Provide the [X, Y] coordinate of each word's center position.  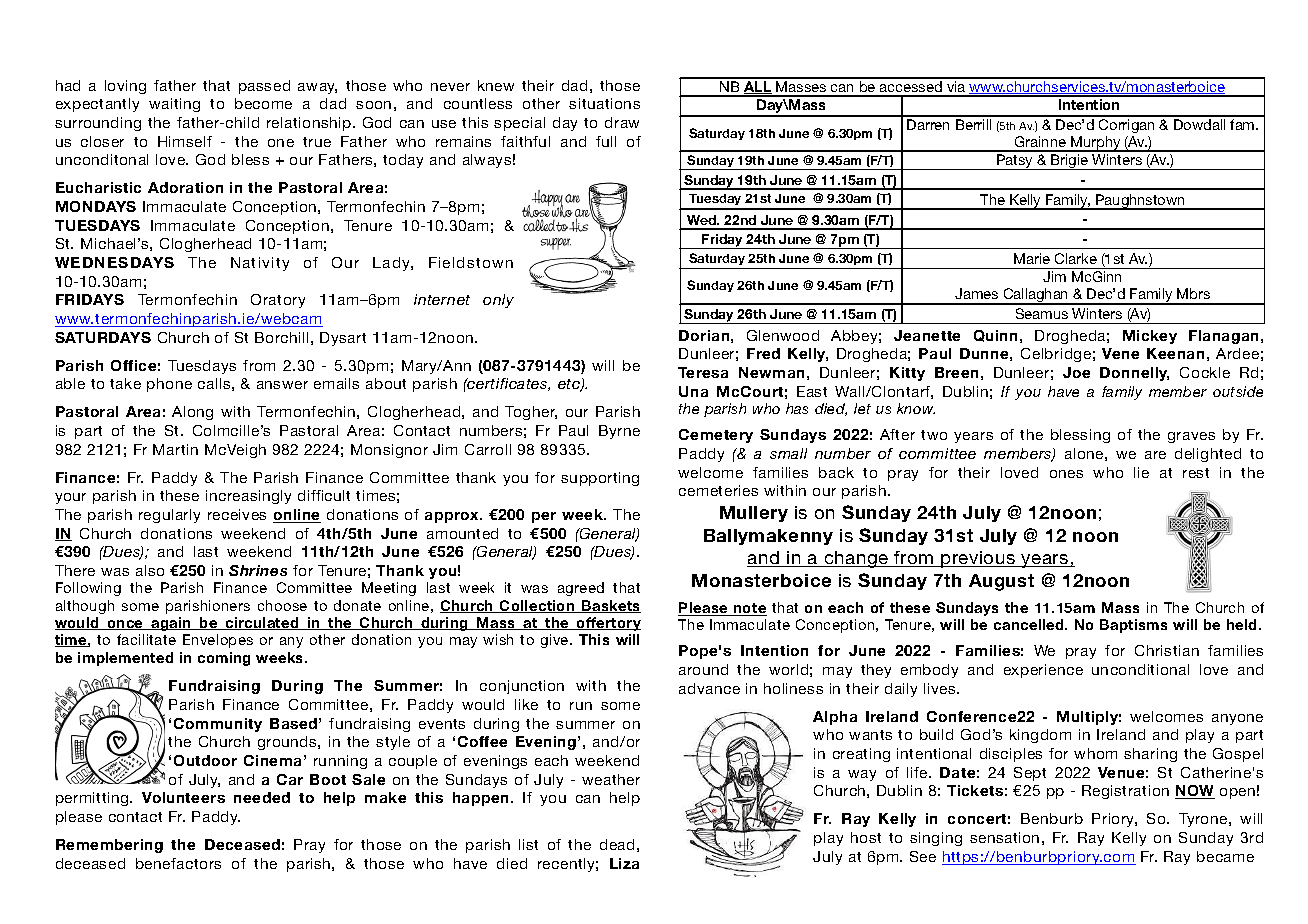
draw [622, 122]
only [498, 301]
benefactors [178, 863]
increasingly [248, 497]
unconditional [1140, 669]
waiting [174, 105]
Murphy [1096, 144]
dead [617, 844]
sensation [1004, 837]
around [703, 669]
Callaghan [1036, 296]
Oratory [278, 301]
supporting [600, 479]
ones [1066, 474]
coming [224, 659]
